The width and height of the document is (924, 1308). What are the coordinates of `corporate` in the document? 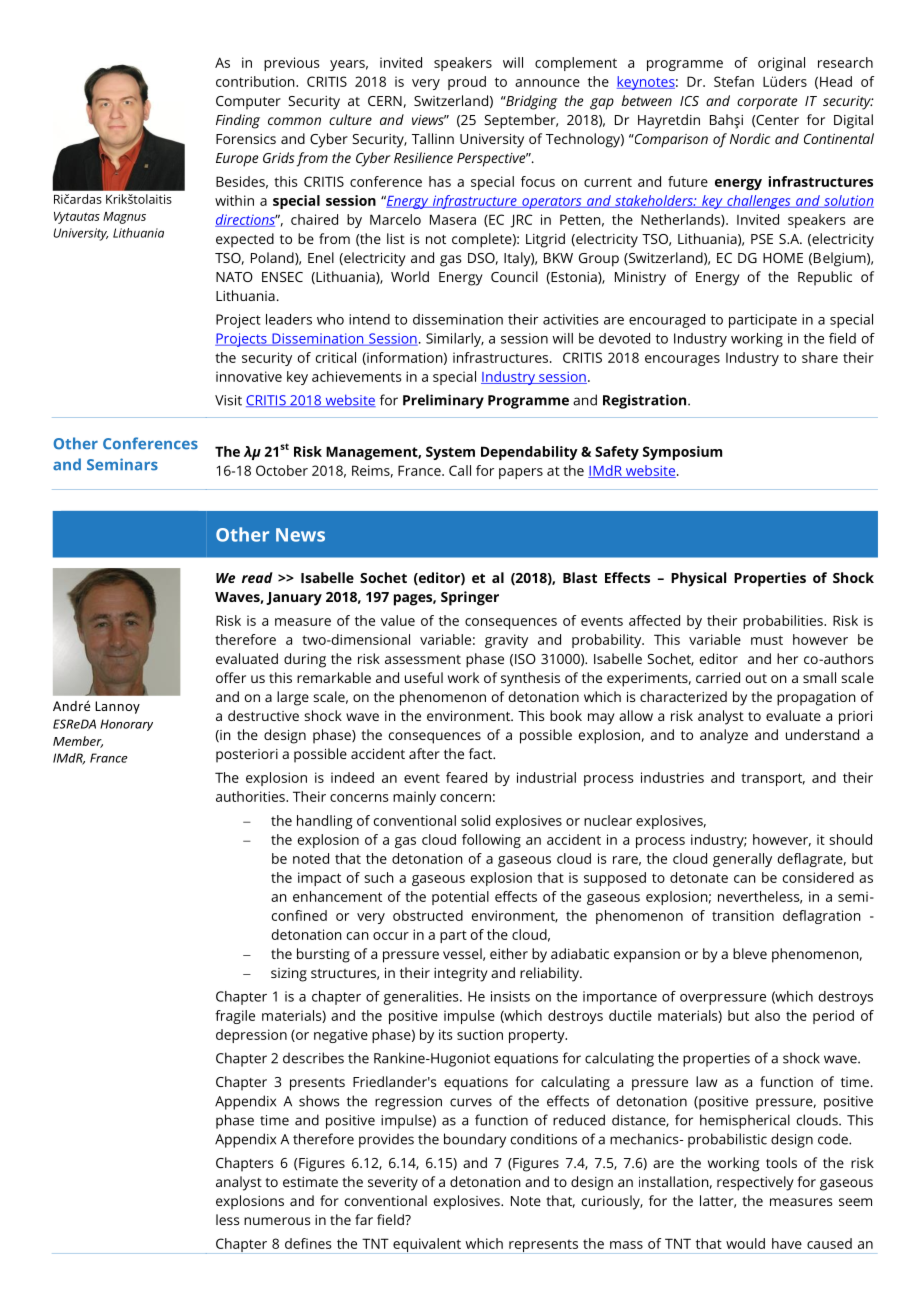 It's located at (767, 103).
